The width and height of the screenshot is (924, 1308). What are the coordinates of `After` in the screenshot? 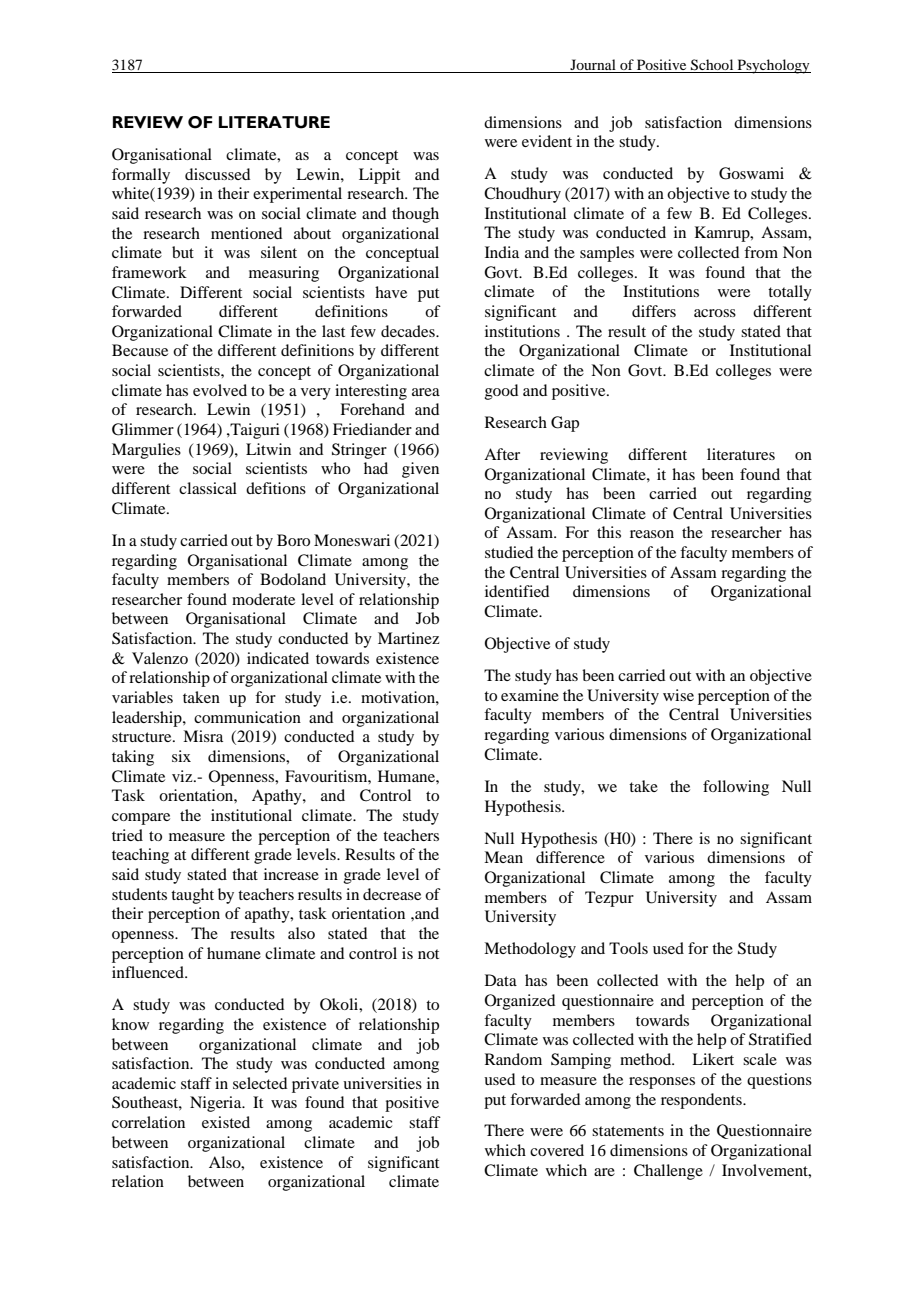 It's located at (502, 454).
